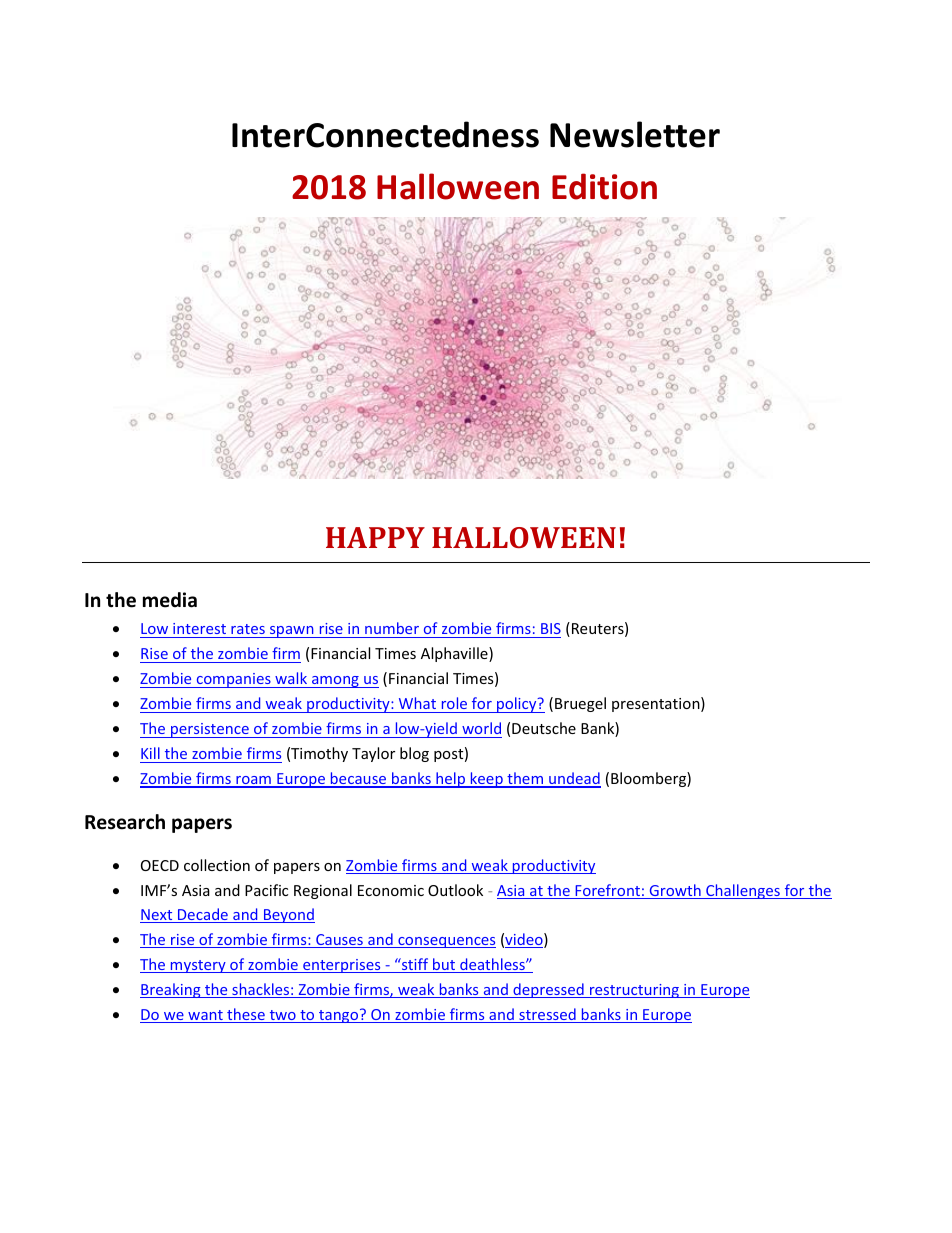  What do you see at coordinates (375, 537) in the page?
I see `HAPPY` at bounding box center [375, 537].
